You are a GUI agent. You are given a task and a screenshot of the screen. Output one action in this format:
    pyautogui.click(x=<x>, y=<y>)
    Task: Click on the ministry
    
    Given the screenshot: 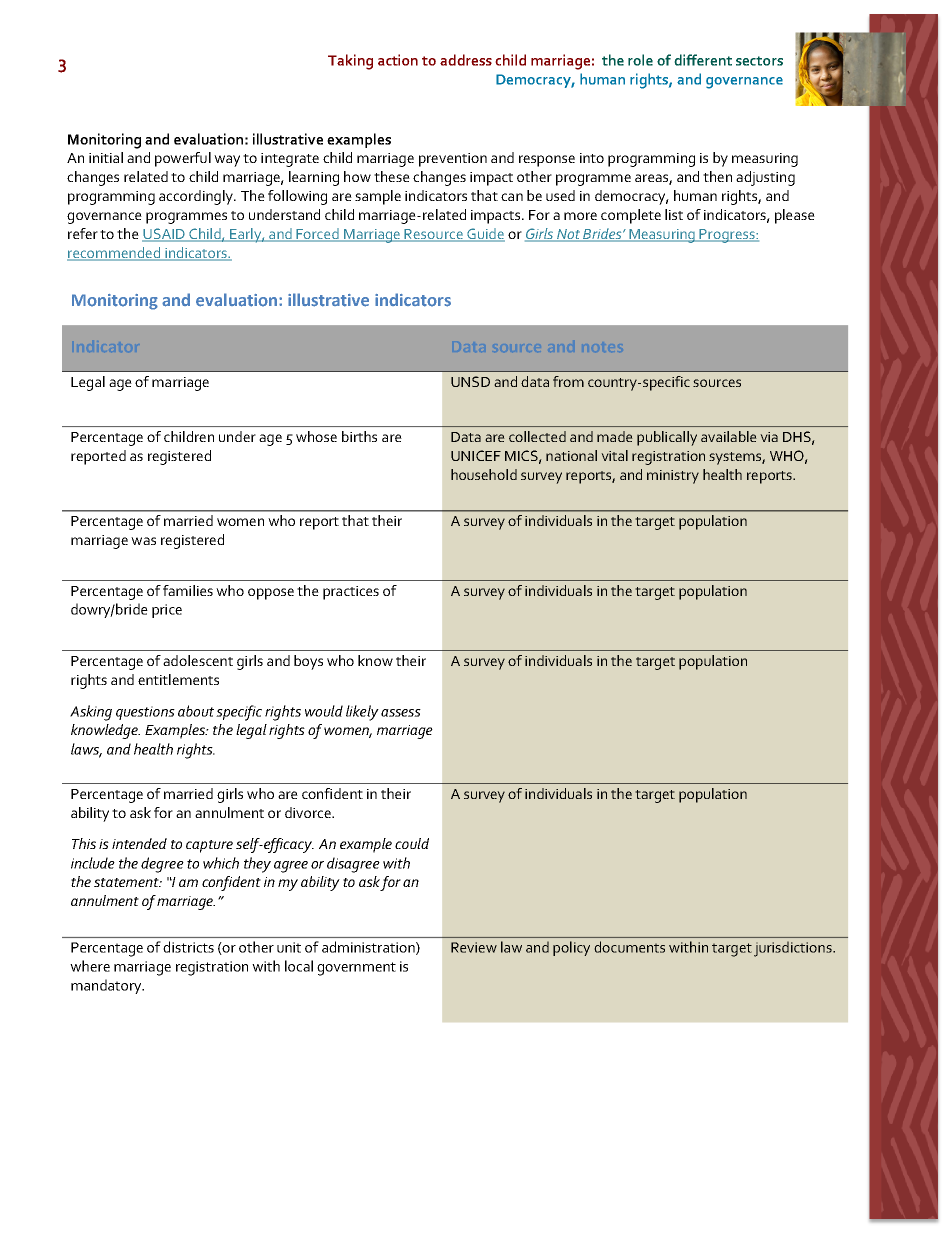 What is the action you would take?
    pyautogui.click(x=673, y=477)
